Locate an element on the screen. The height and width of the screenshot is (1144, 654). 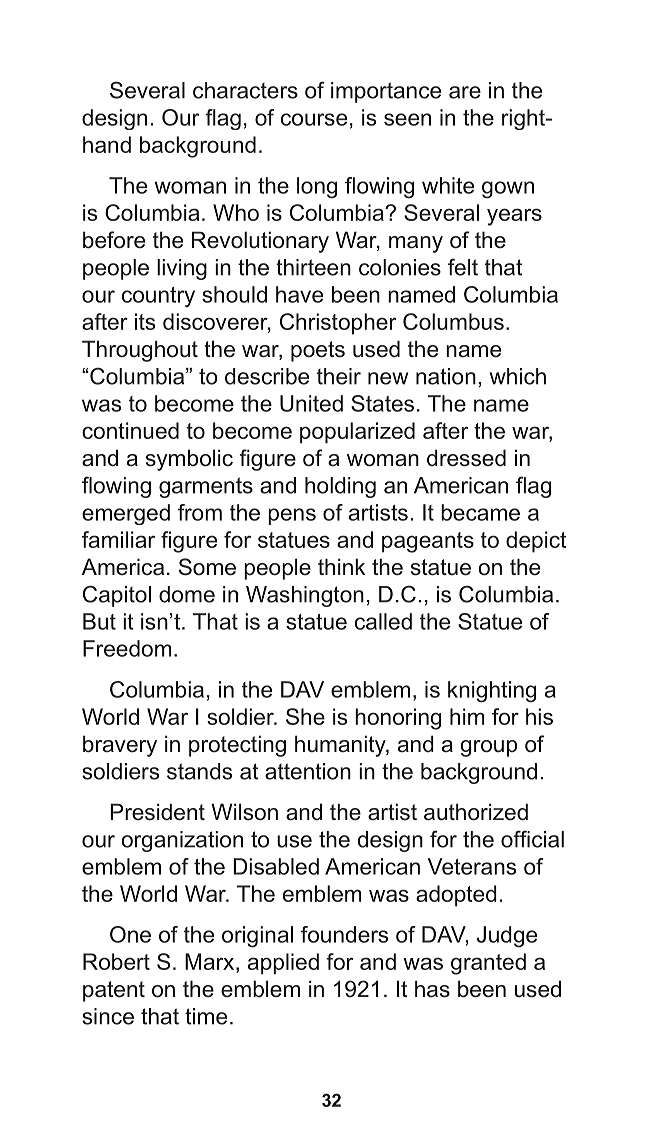
characters is located at coordinates (245, 90).
